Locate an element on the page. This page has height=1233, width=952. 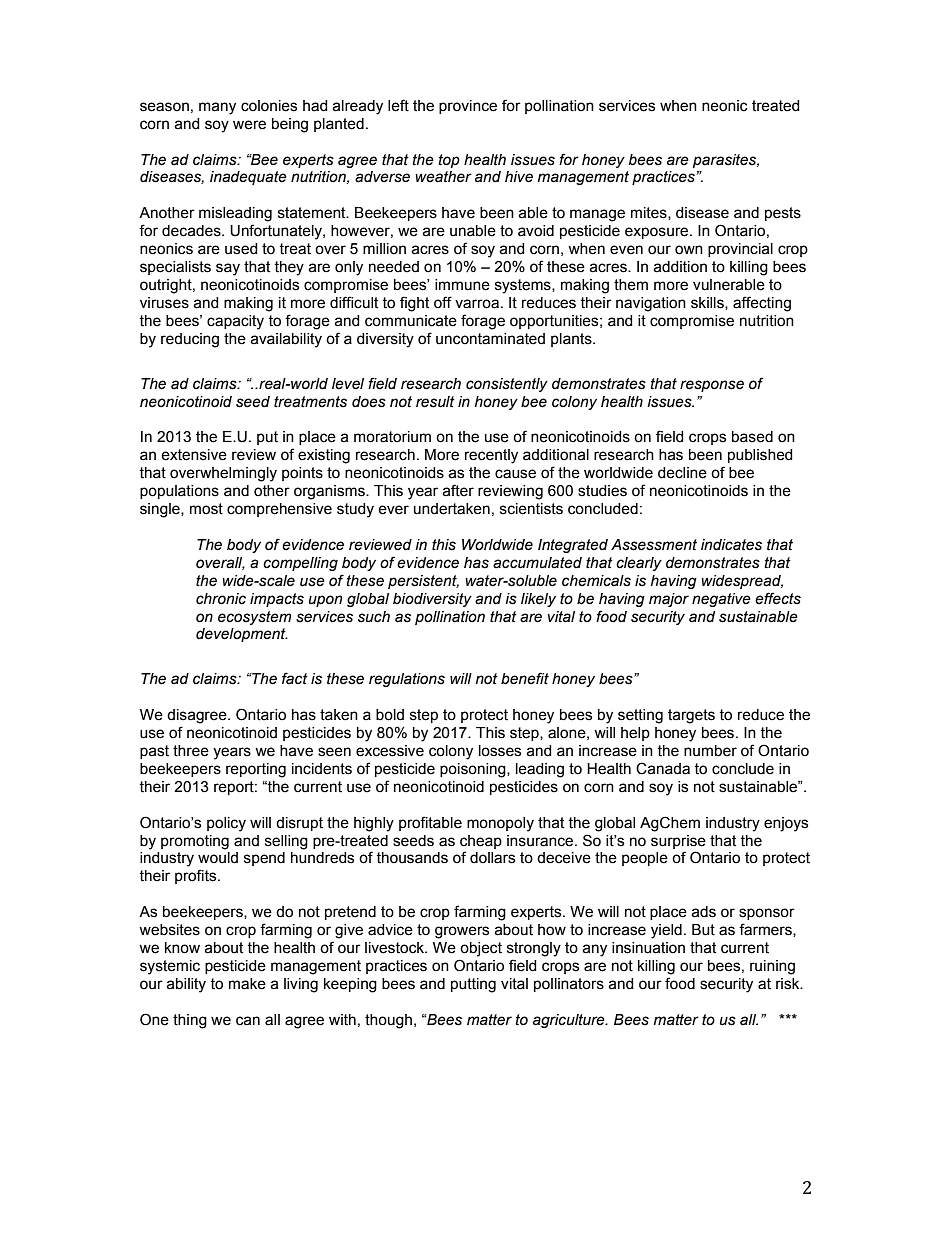
policy is located at coordinates (226, 824).
